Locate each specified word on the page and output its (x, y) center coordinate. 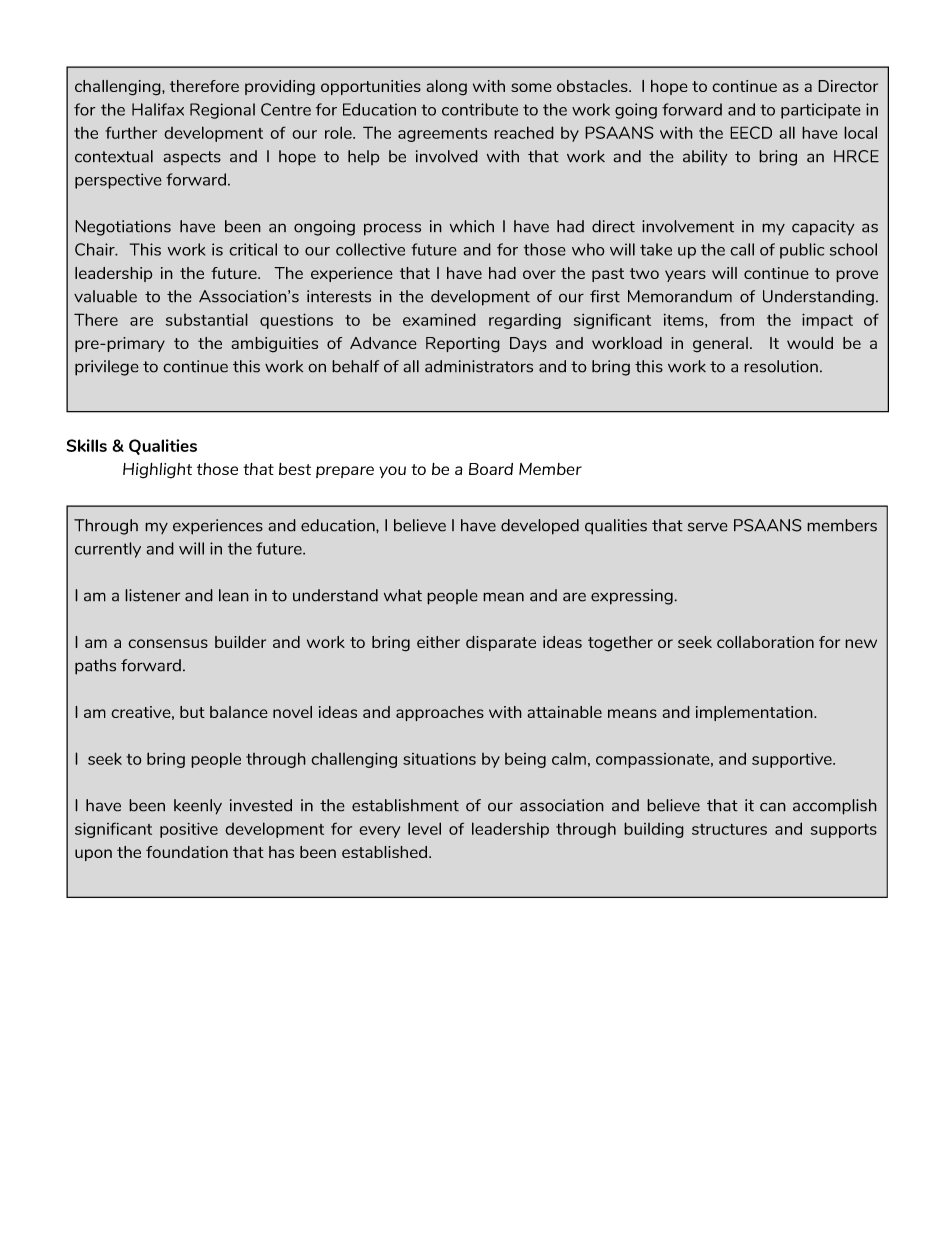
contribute (480, 109)
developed (540, 527)
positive (189, 830)
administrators (479, 366)
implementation (755, 713)
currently (108, 550)
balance (239, 712)
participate (821, 111)
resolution (781, 366)
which (472, 226)
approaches (440, 713)
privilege (107, 368)
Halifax (158, 109)
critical (253, 249)
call (742, 249)
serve (708, 527)
